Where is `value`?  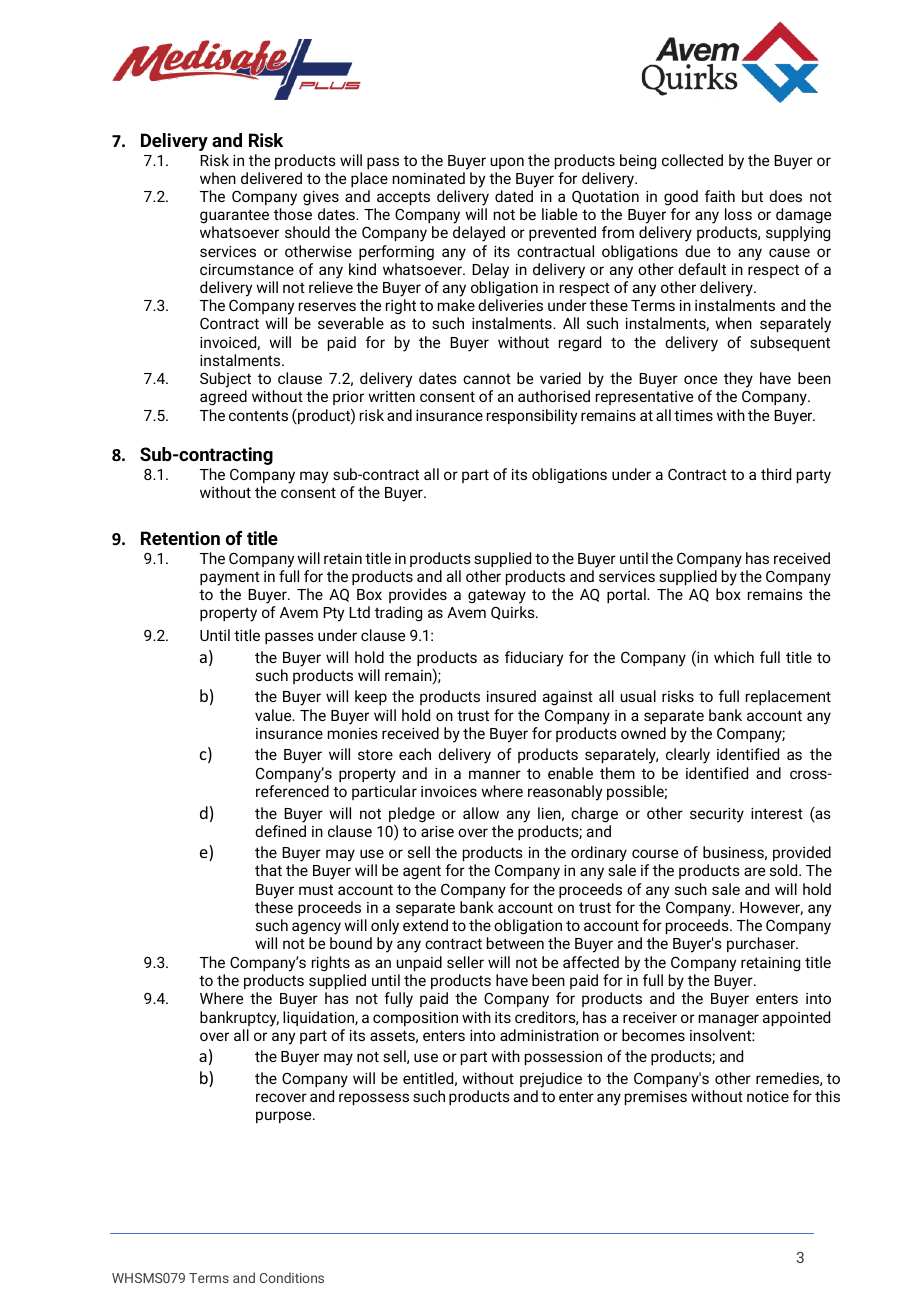
value is located at coordinates (274, 715).
